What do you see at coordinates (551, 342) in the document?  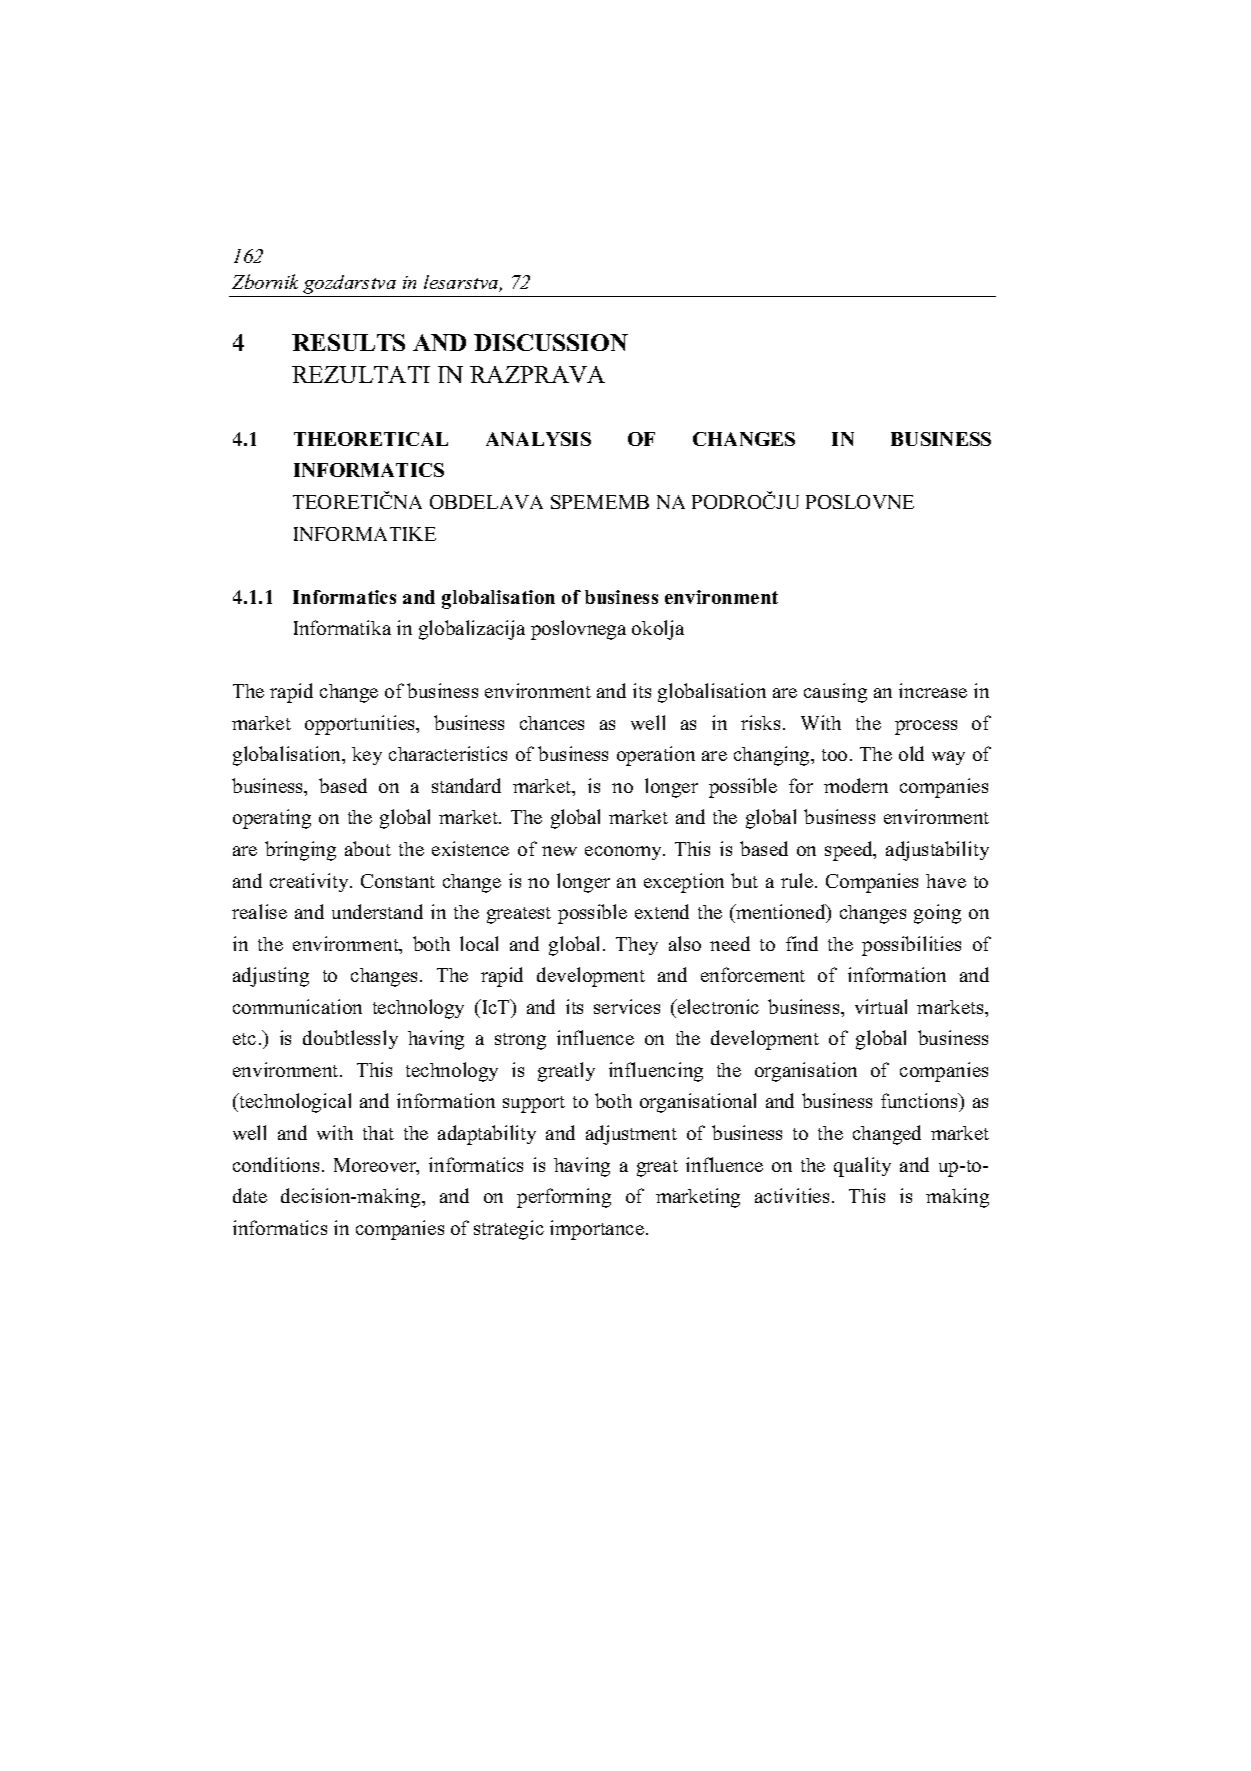 I see `DISCUSSION` at bounding box center [551, 342].
